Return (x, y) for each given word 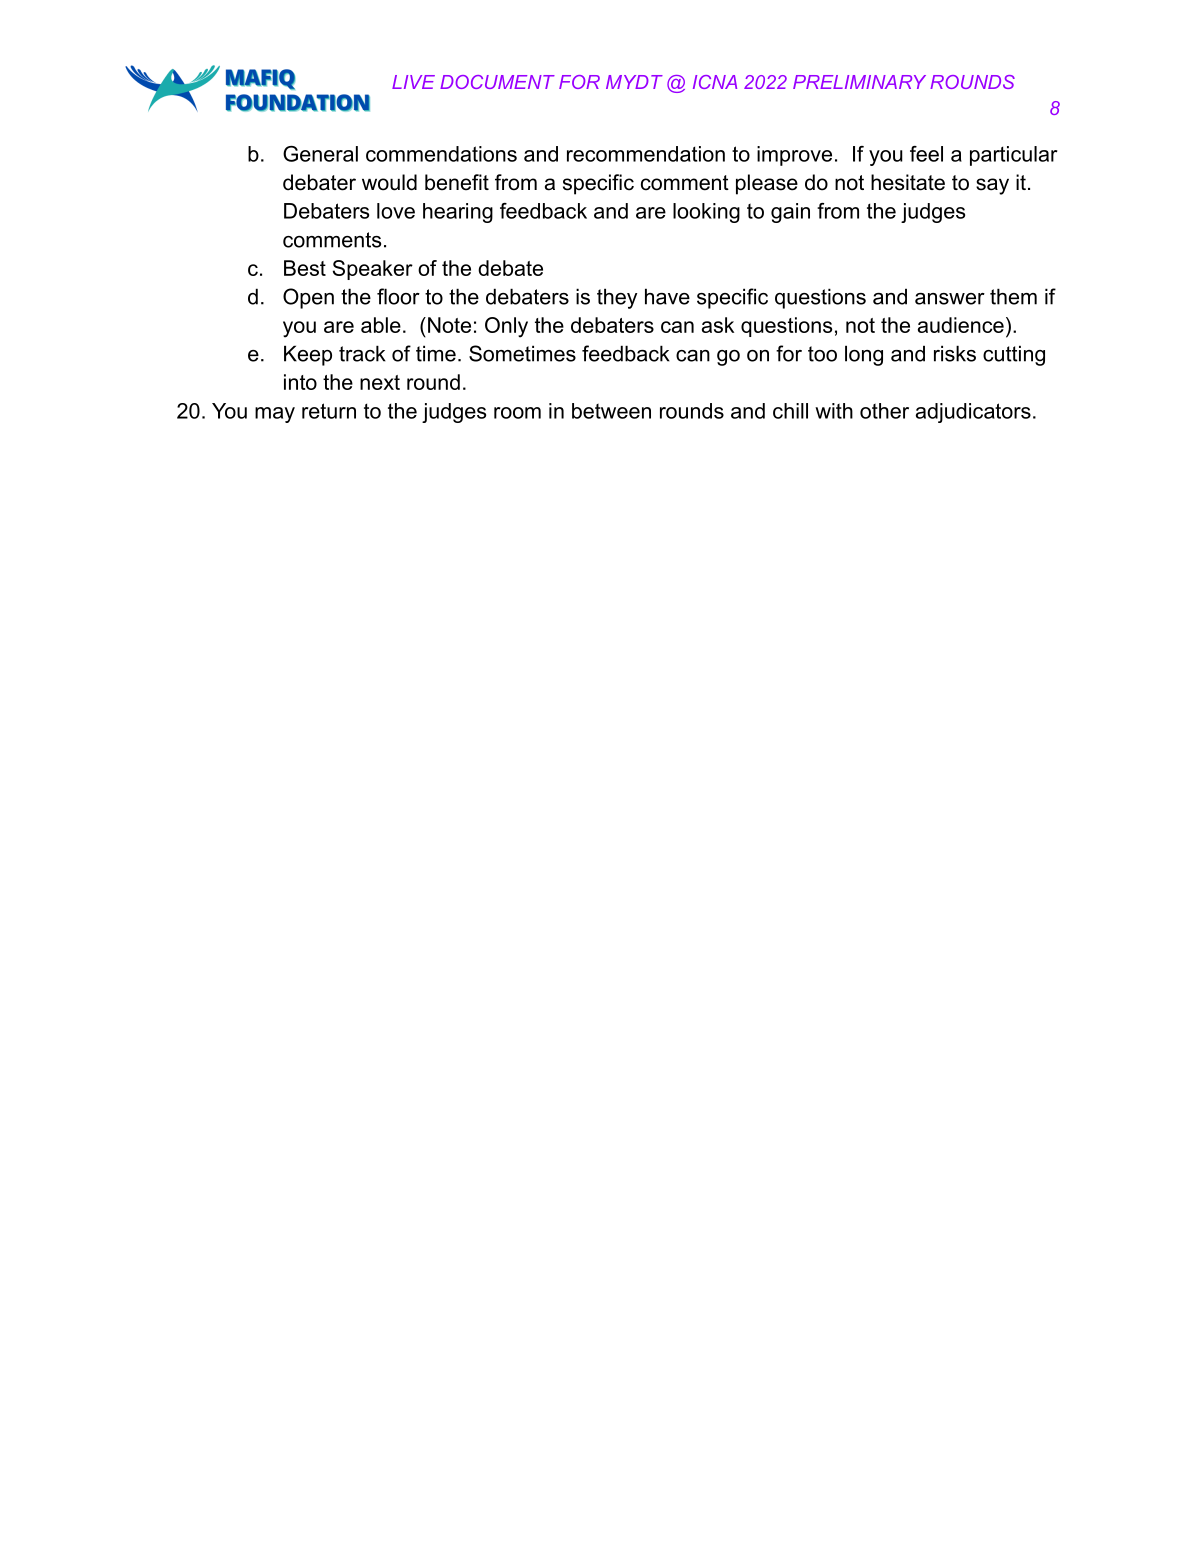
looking (706, 213)
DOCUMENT (497, 82)
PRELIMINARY (859, 82)
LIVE (413, 82)
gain (790, 213)
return (329, 411)
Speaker (373, 270)
